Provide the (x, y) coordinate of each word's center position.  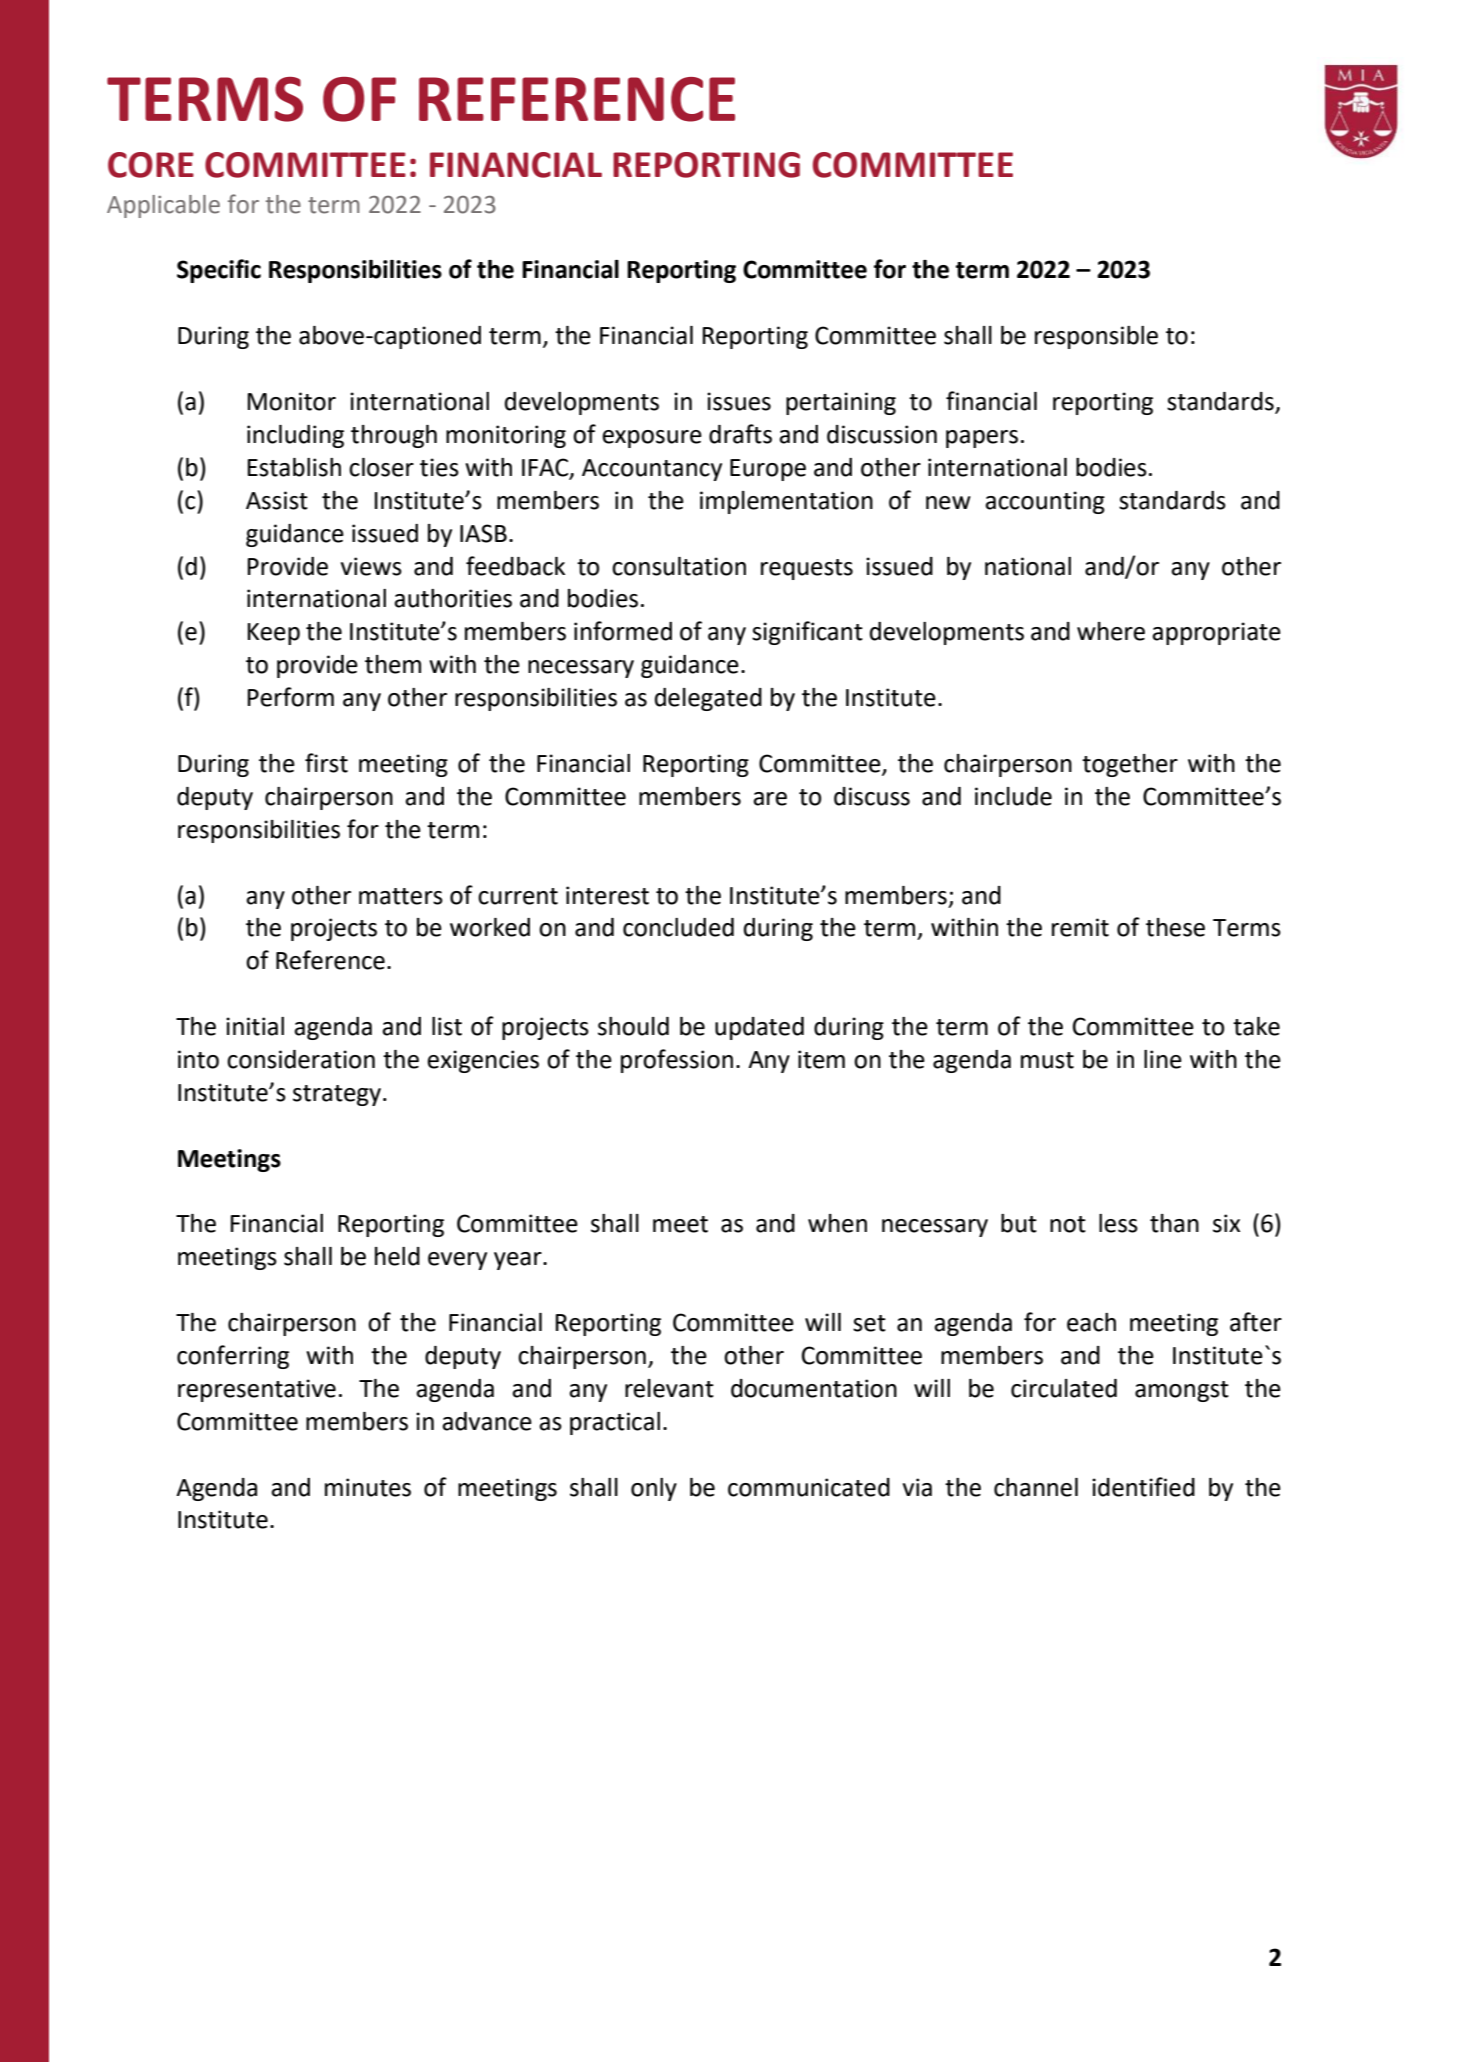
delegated (708, 699)
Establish (294, 467)
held (397, 1256)
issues (739, 401)
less (1118, 1223)
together (1130, 765)
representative (257, 1390)
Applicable (163, 206)
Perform (290, 697)
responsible (1096, 337)
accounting (1045, 502)
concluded (678, 927)
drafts (740, 434)
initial (255, 1026)
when (837, 1223)
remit (1080, 927)
